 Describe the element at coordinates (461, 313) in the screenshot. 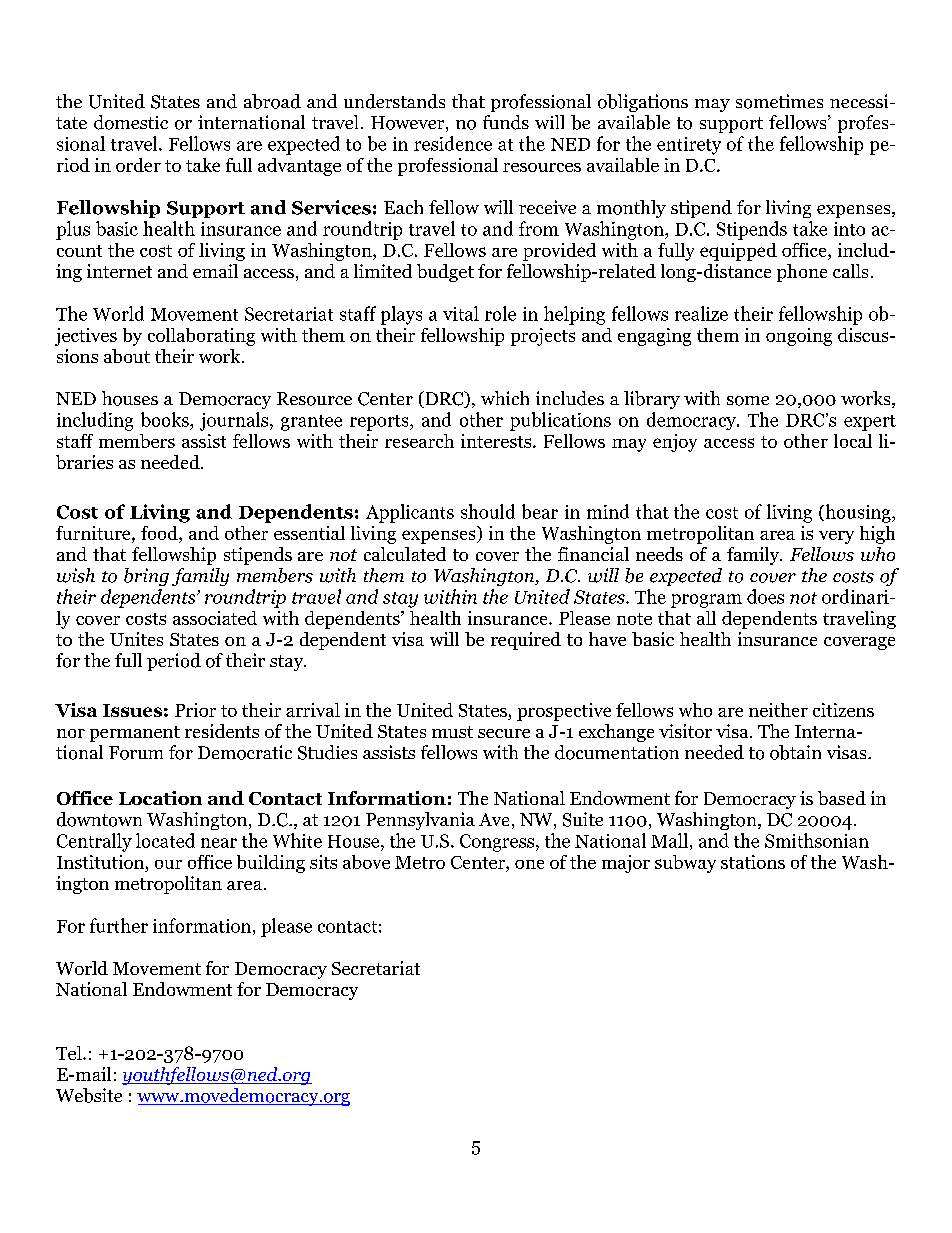

I see `vital` at that location.
